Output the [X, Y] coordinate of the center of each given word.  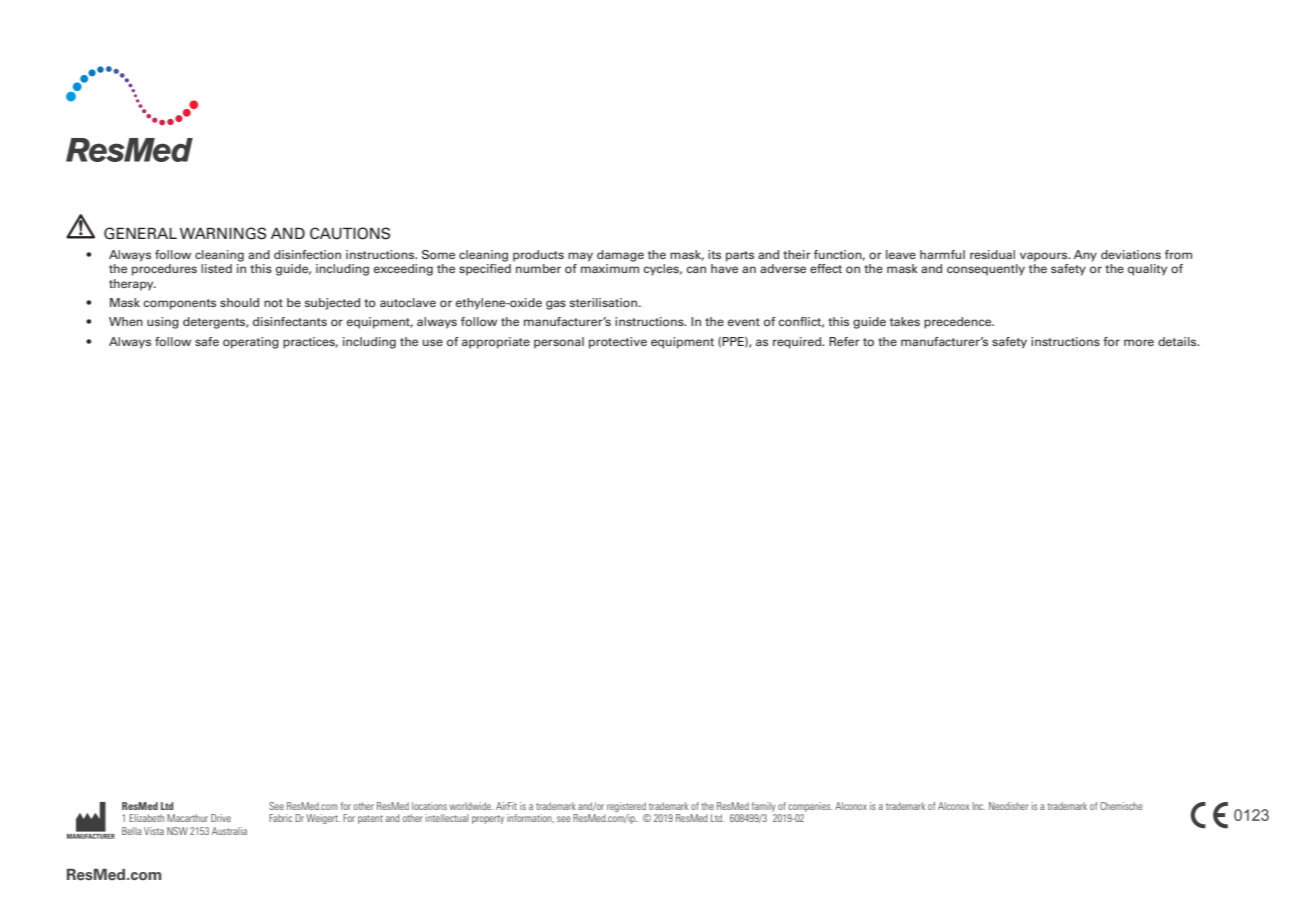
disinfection [307, 254]
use [433, 342]
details [1178, 341]
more [1139, 342]
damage [620, 256]
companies [810, 807]
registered [626, 807]
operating [251, 343]
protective [618, 343]
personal [559, 343]
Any [1085, 256]
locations [429, 806]
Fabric [280, 818]
